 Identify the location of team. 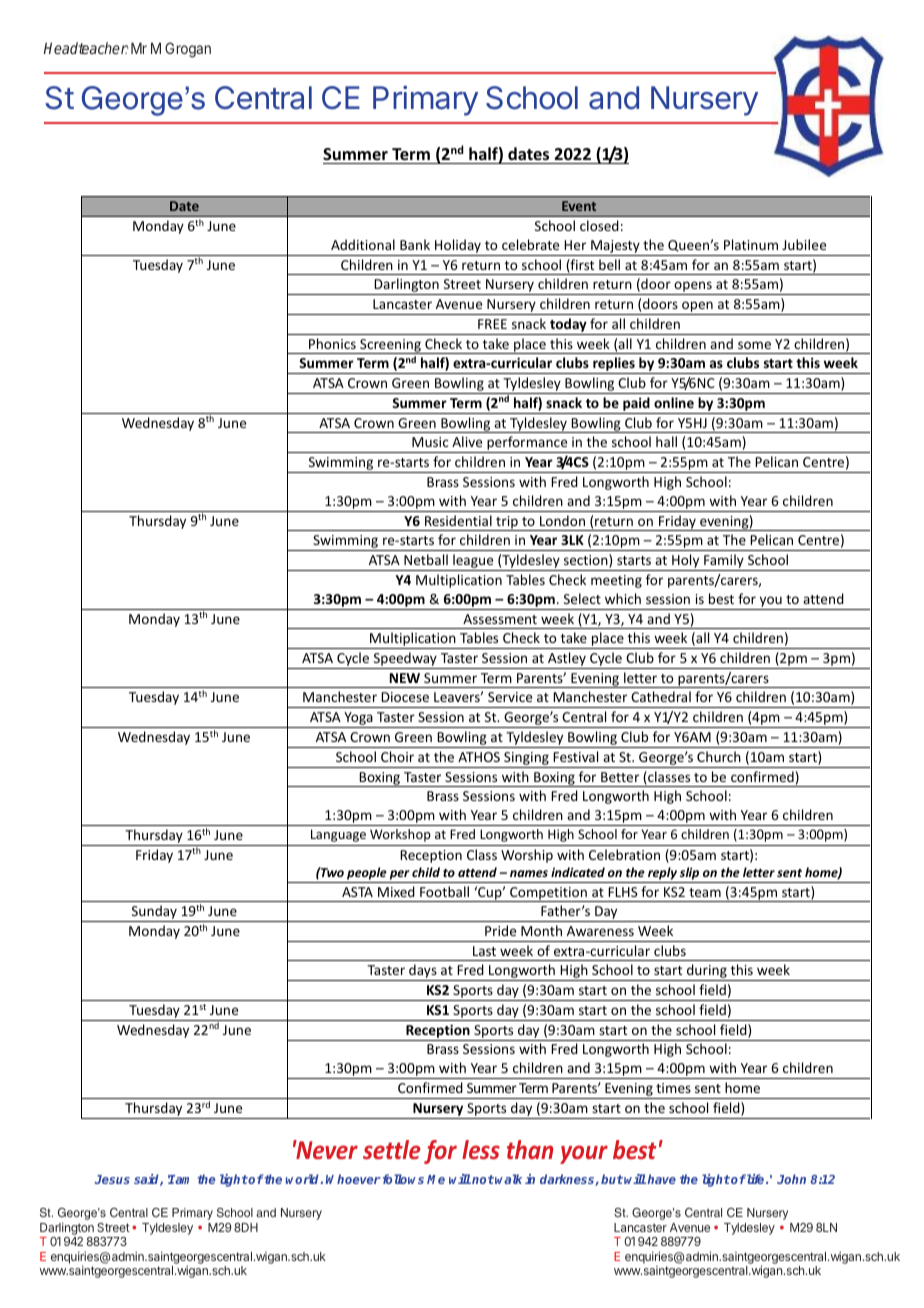
(705, 892).
